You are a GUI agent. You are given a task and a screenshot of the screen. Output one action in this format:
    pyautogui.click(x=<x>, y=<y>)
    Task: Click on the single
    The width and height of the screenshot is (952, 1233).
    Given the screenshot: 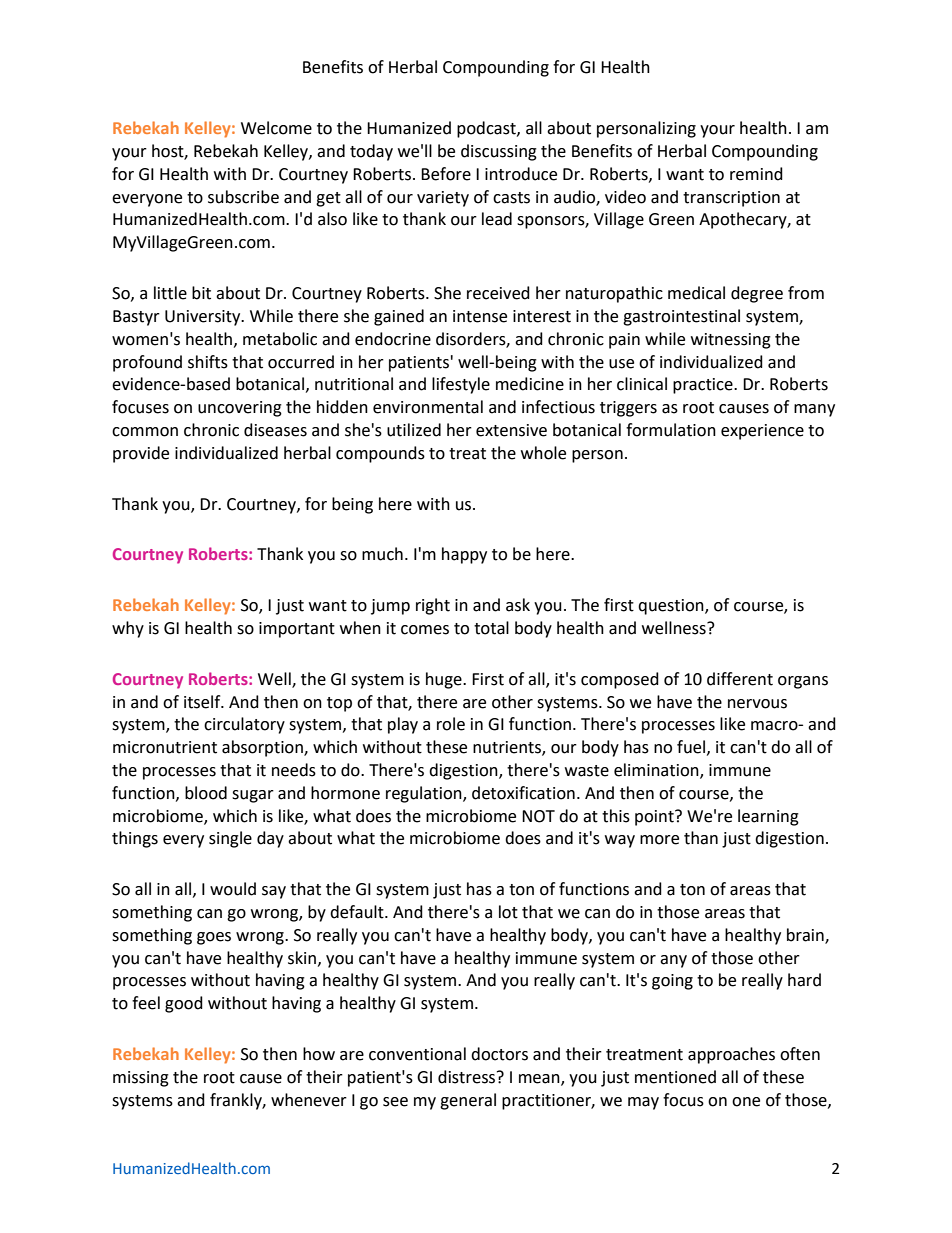 What is the action you would take?
    pyautogui.click(x=230, y=839)
